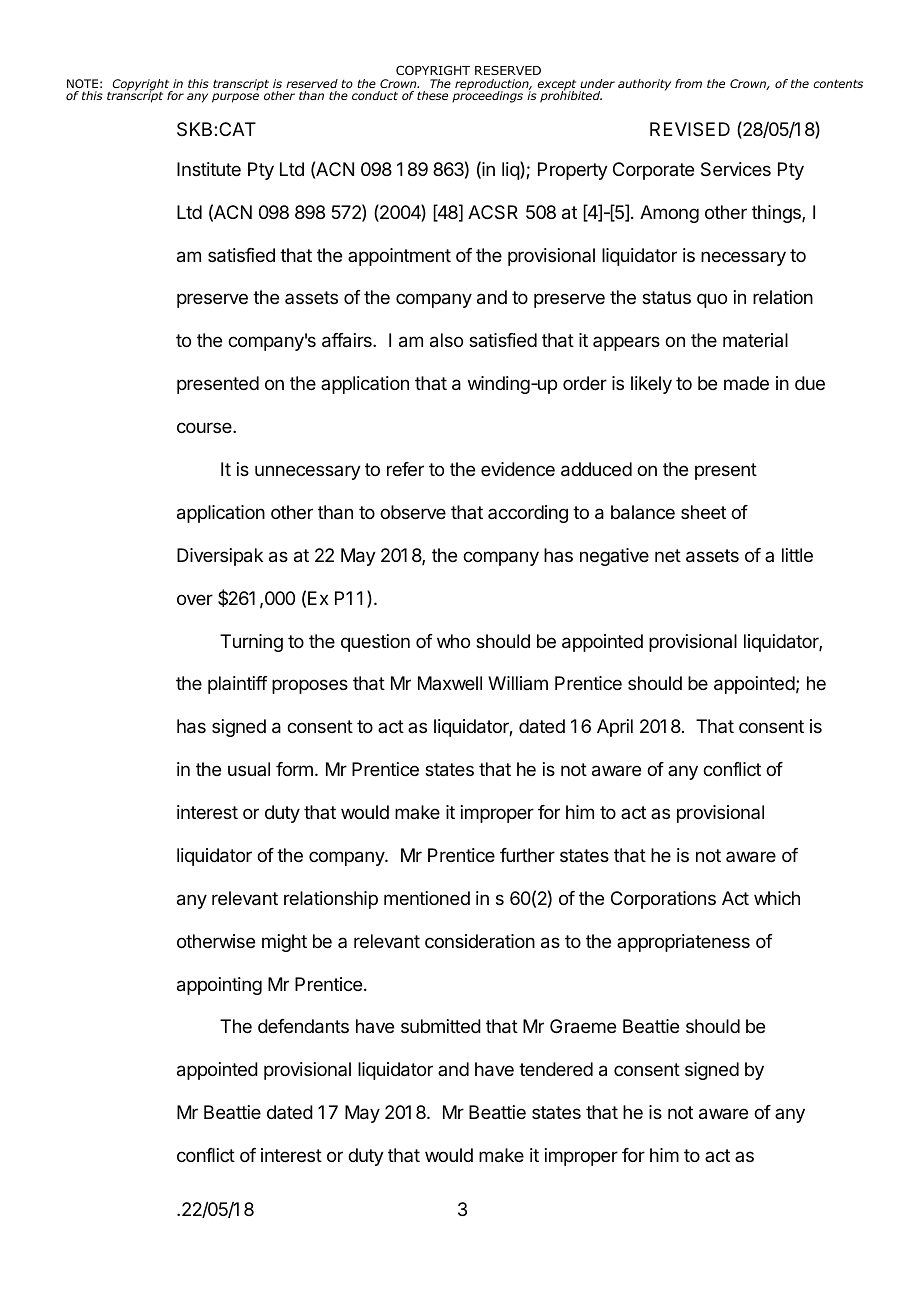 The image size is (924, 1308). I want to click on purpose, so click(235, 98).
